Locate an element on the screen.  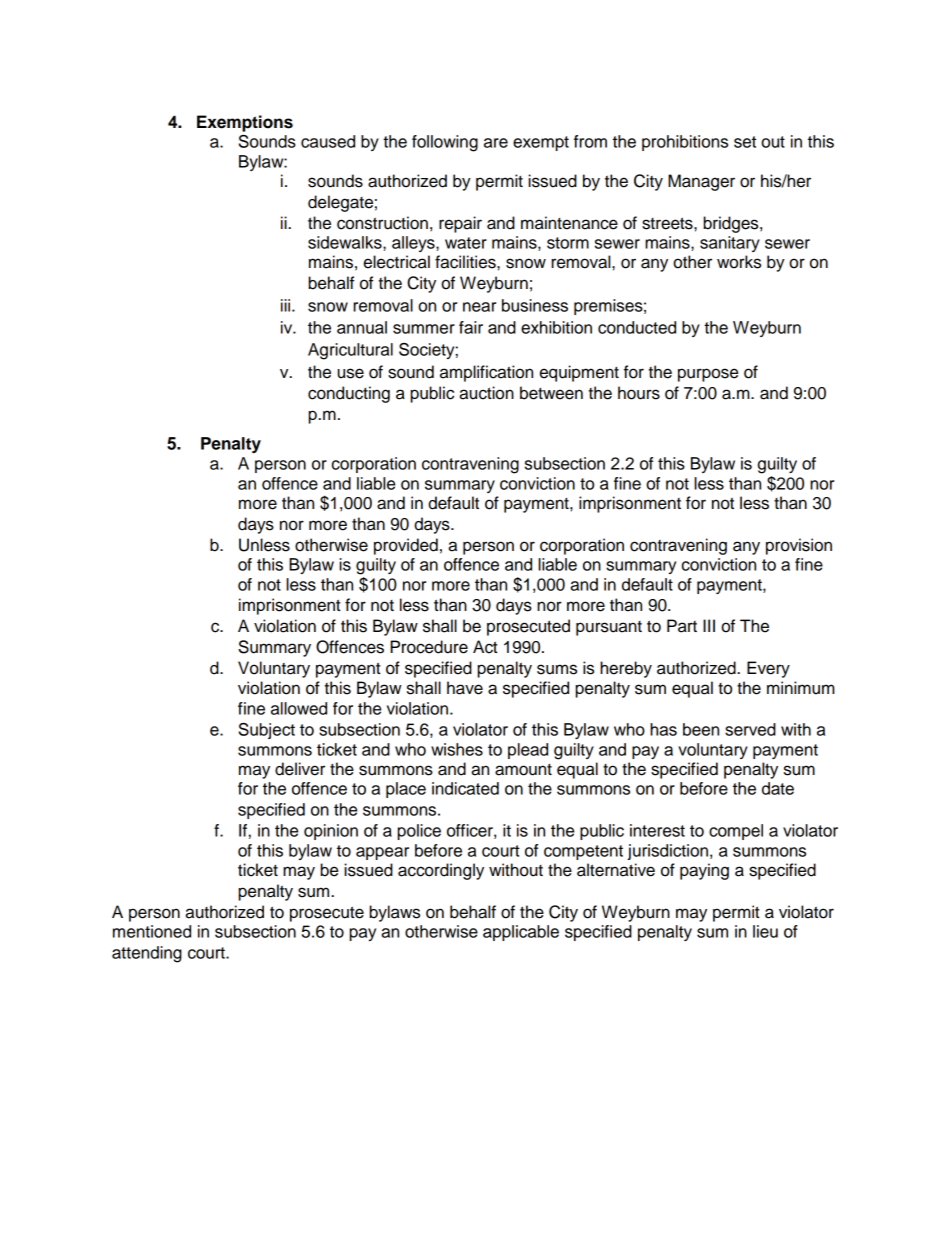
Manager is located at coordinates (701, 182).
